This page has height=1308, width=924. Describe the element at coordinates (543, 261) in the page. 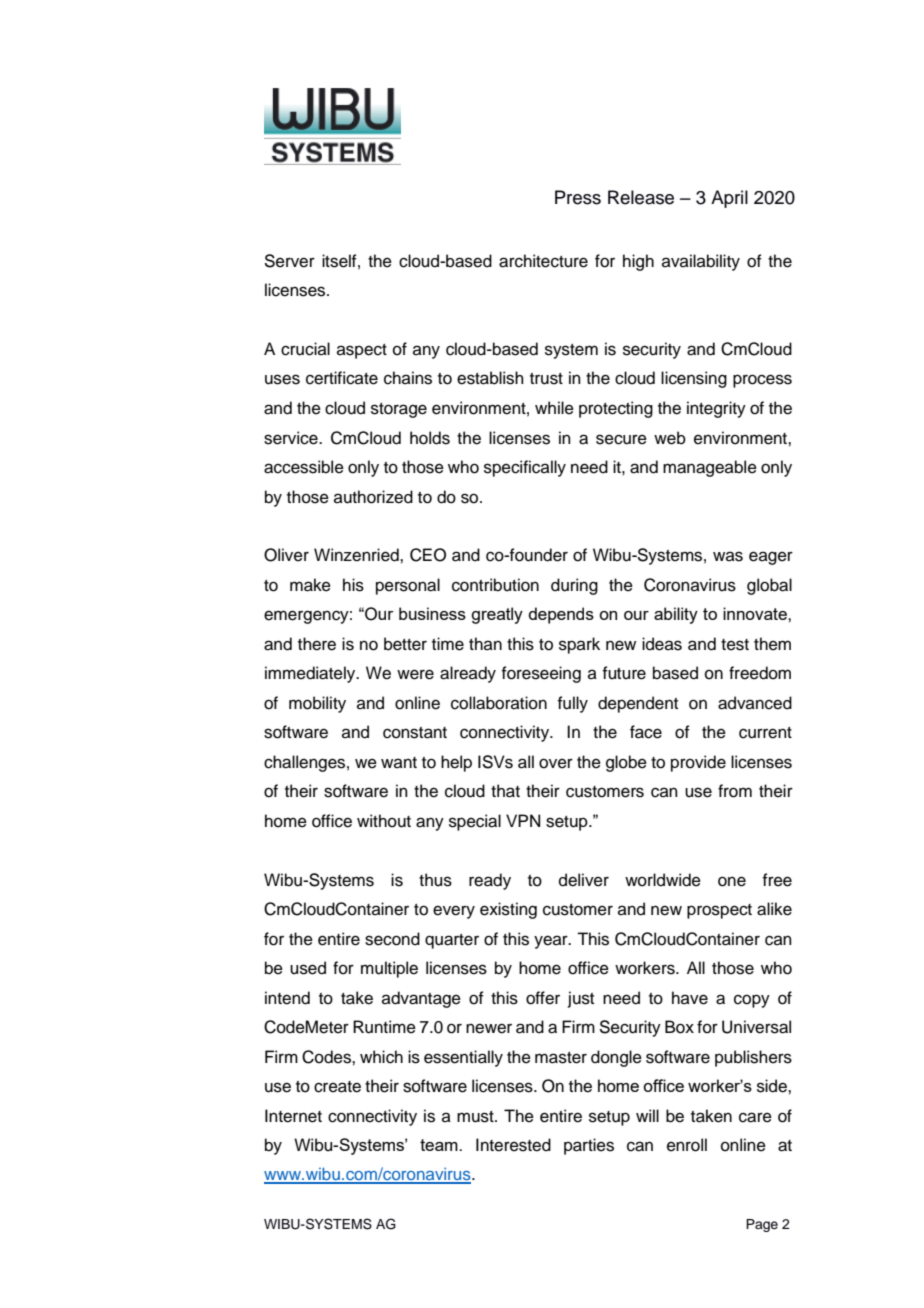

I see `architecture` at that location.
